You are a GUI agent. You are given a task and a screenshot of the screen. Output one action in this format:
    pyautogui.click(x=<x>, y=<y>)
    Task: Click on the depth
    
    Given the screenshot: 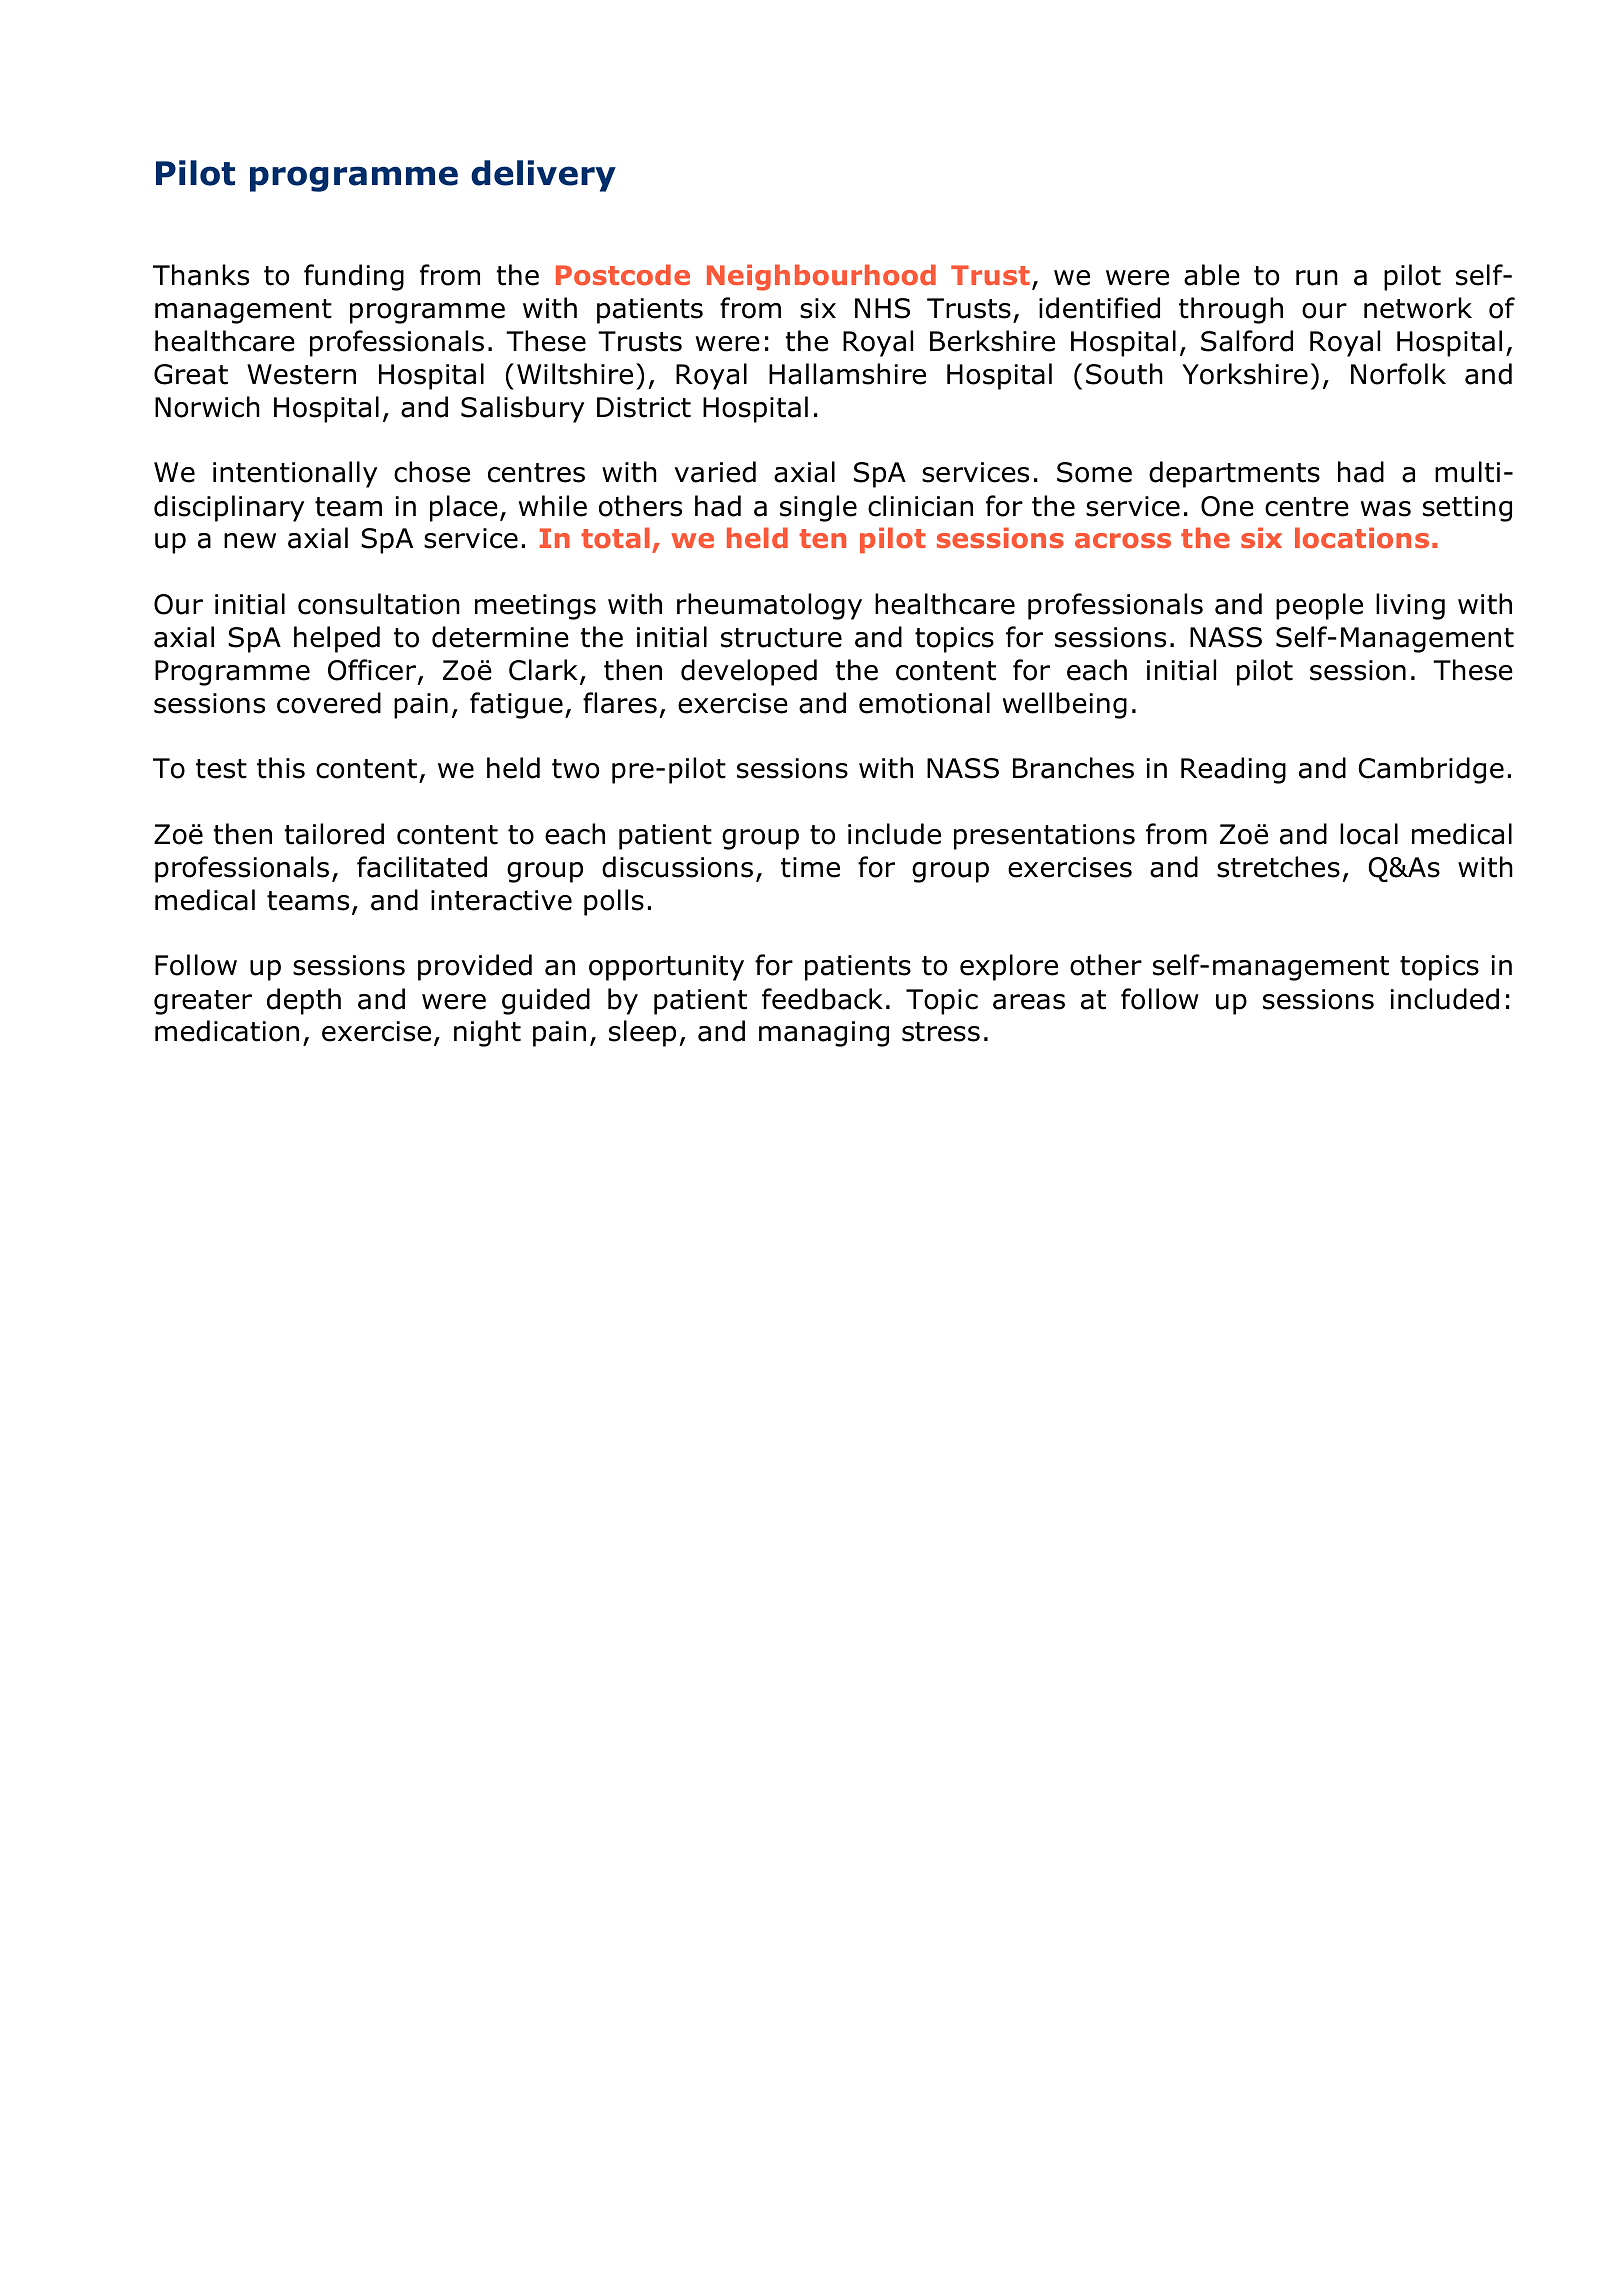 What is the action you would take?
    pyautogui.click(x=304, y=1001)
